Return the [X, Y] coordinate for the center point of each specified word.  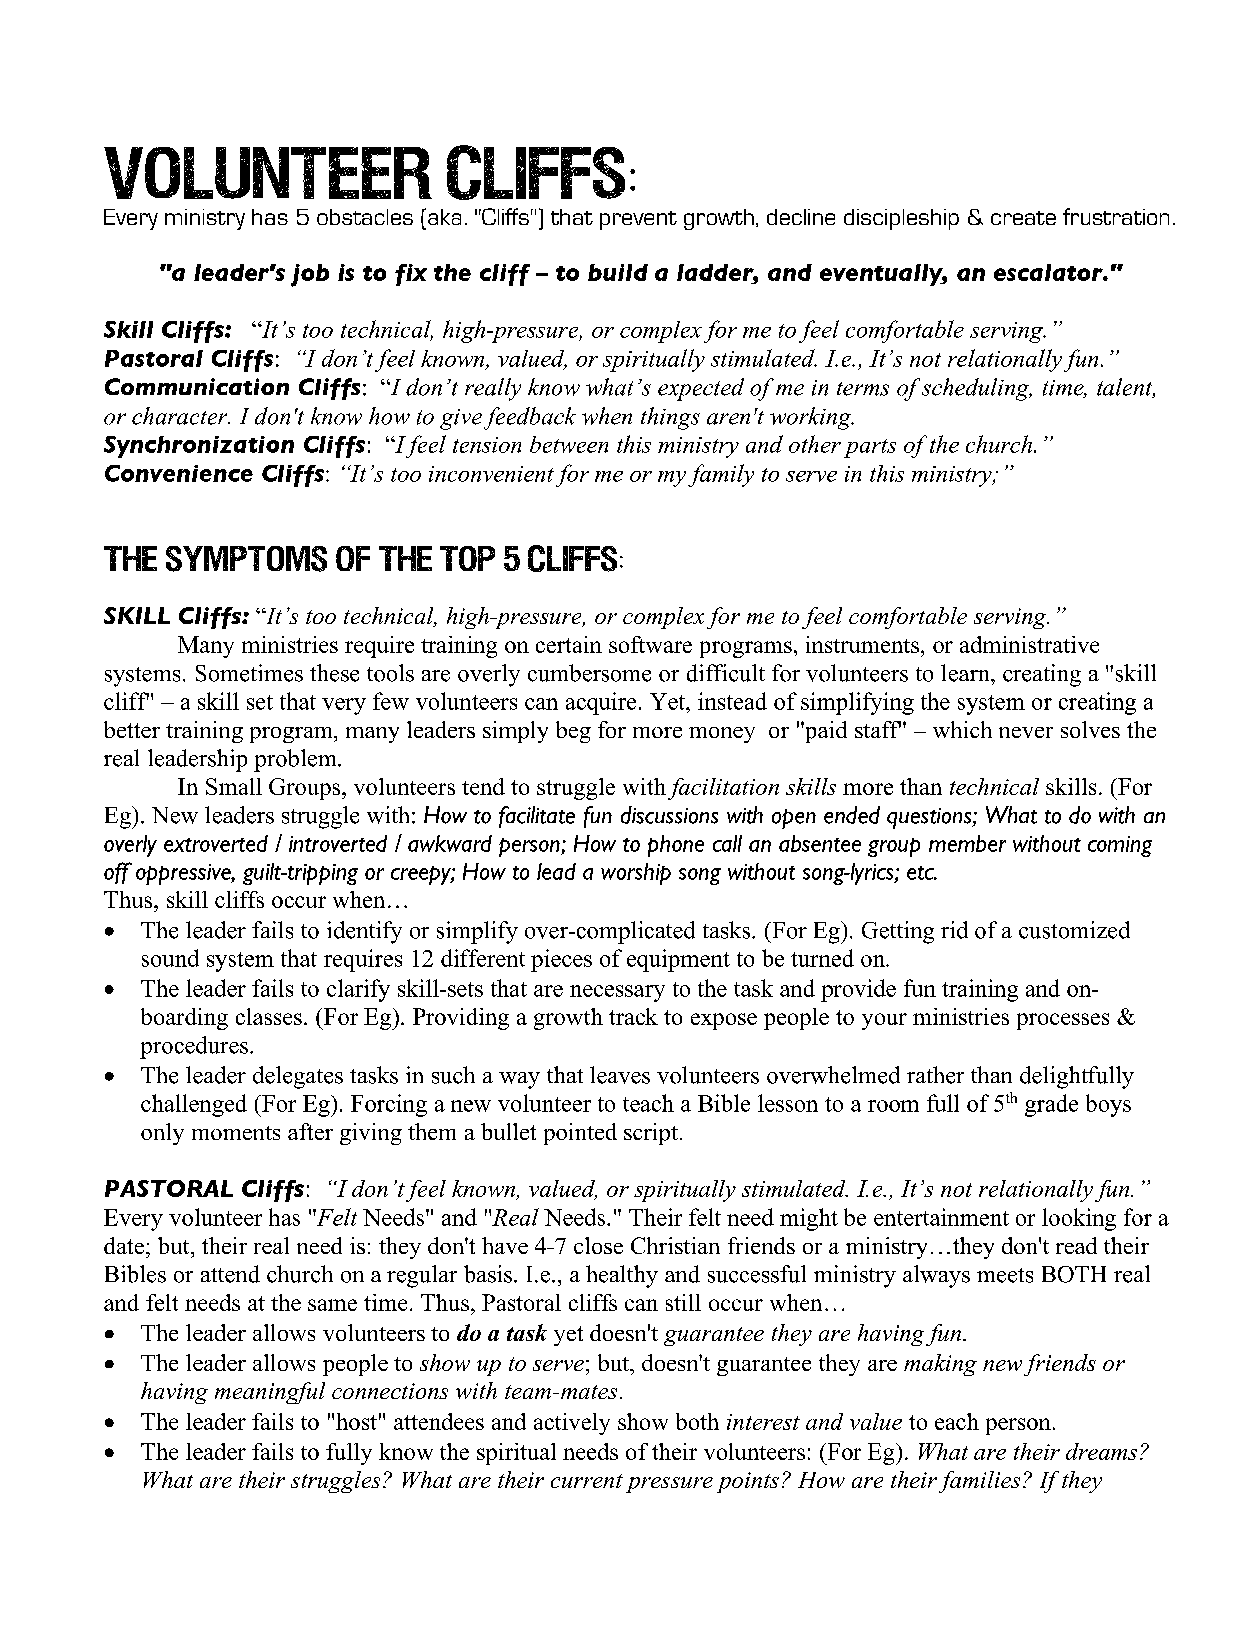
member [967, 843]
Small [234, 786]
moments [236, 1133]
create [1023, 218]
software [650, 644]
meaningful [270, 1393]
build [618, 272]
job [310, 275]
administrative [1029, 644]
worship [636, 874]
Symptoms [246, 559]
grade [1051, 1105]
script [651, 1134]
